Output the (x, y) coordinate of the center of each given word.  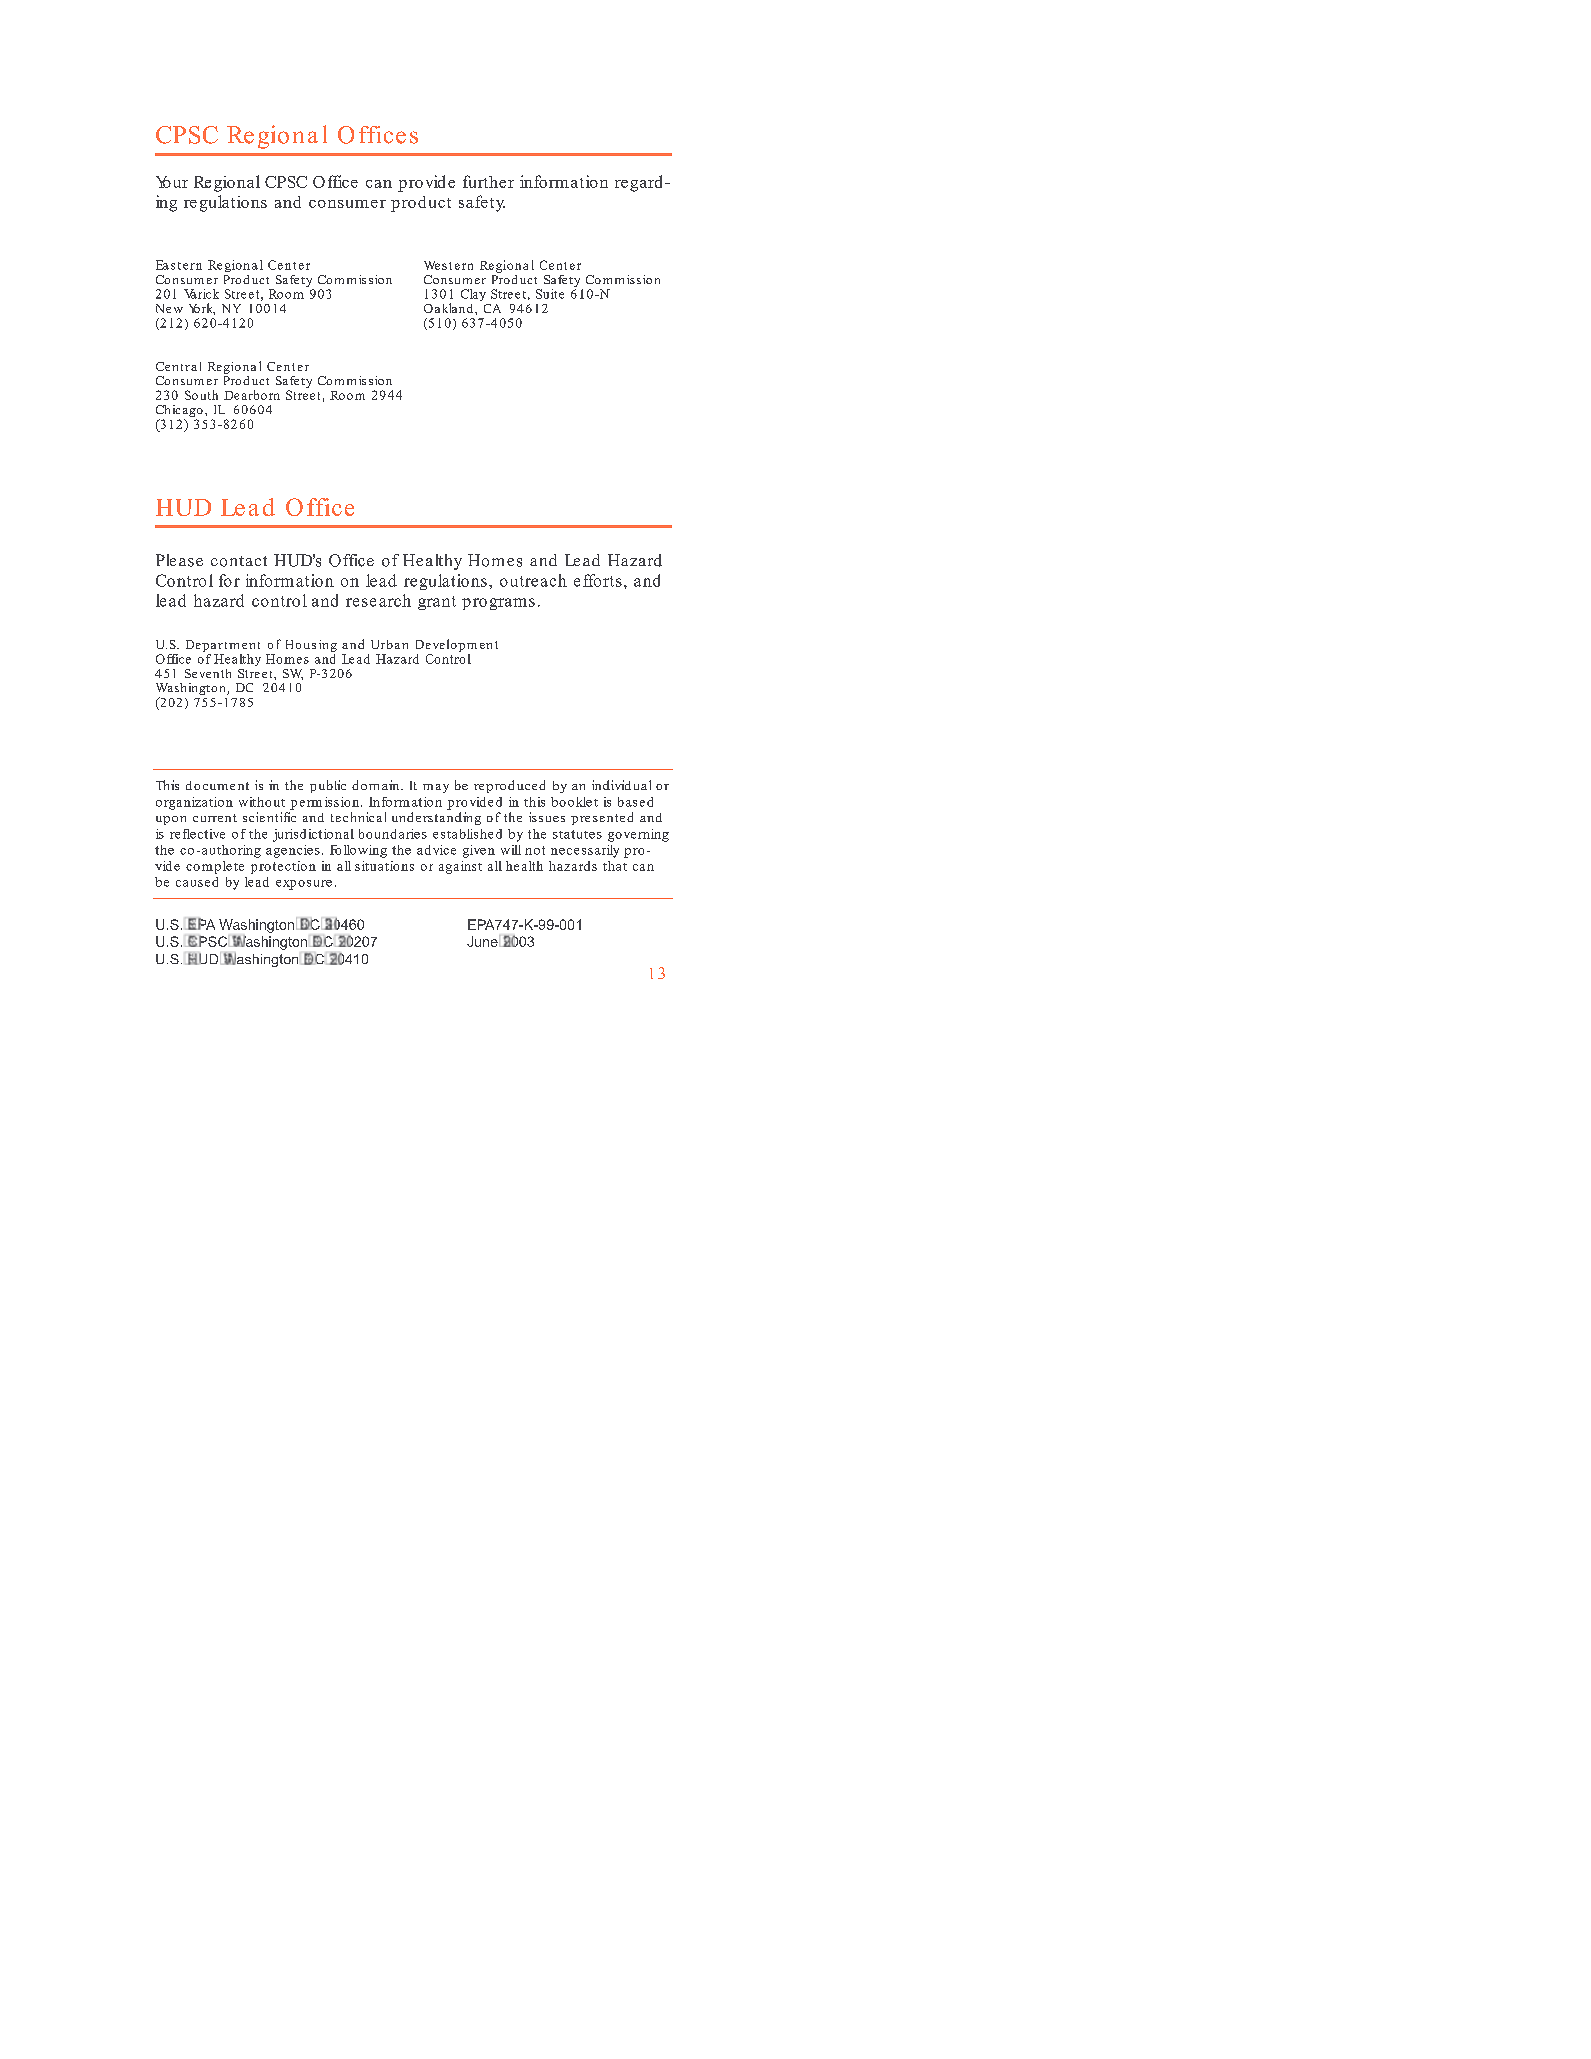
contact (239, 561)
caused (197, 882)
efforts (598, 580)
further (488, 181)
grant (437, 603)
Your (172, 182)
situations (384, 866)
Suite (550, 294)
